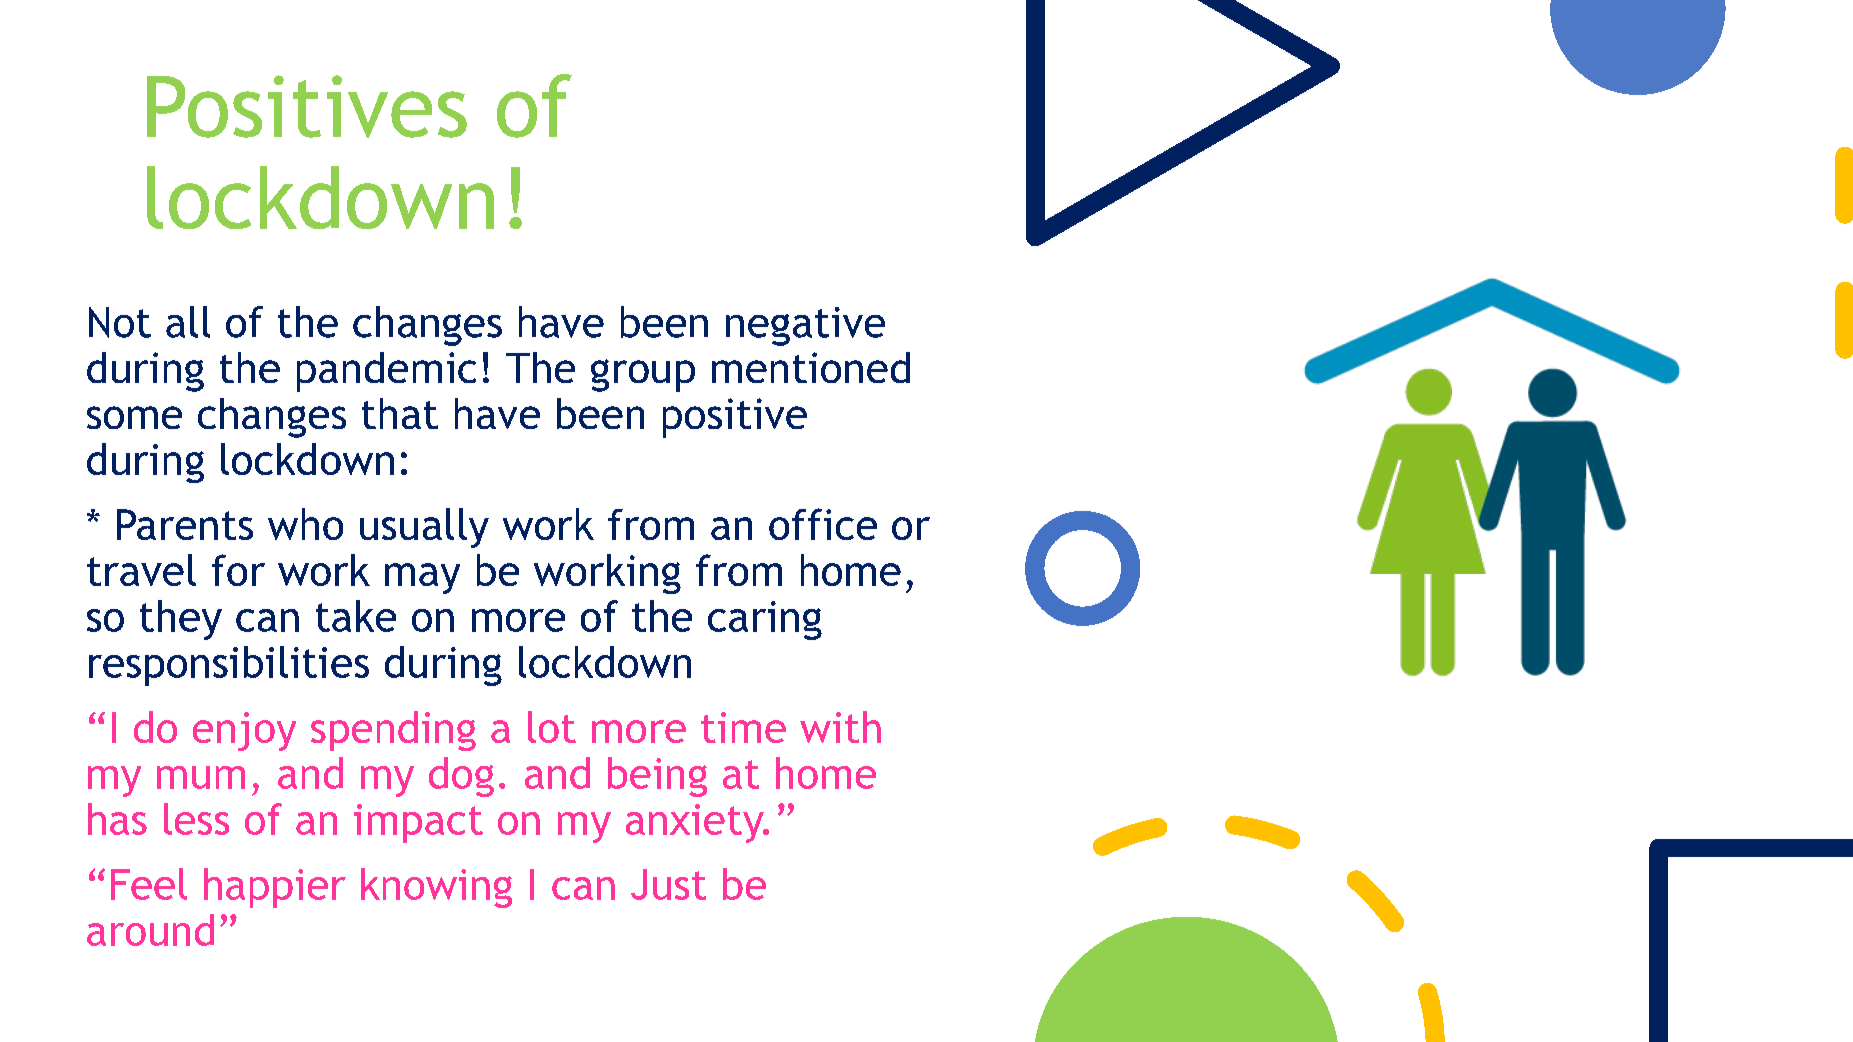  What do you see at coordinates (150, 930) in the screenshot?
I see `around` at bounding box center [150, 930].
